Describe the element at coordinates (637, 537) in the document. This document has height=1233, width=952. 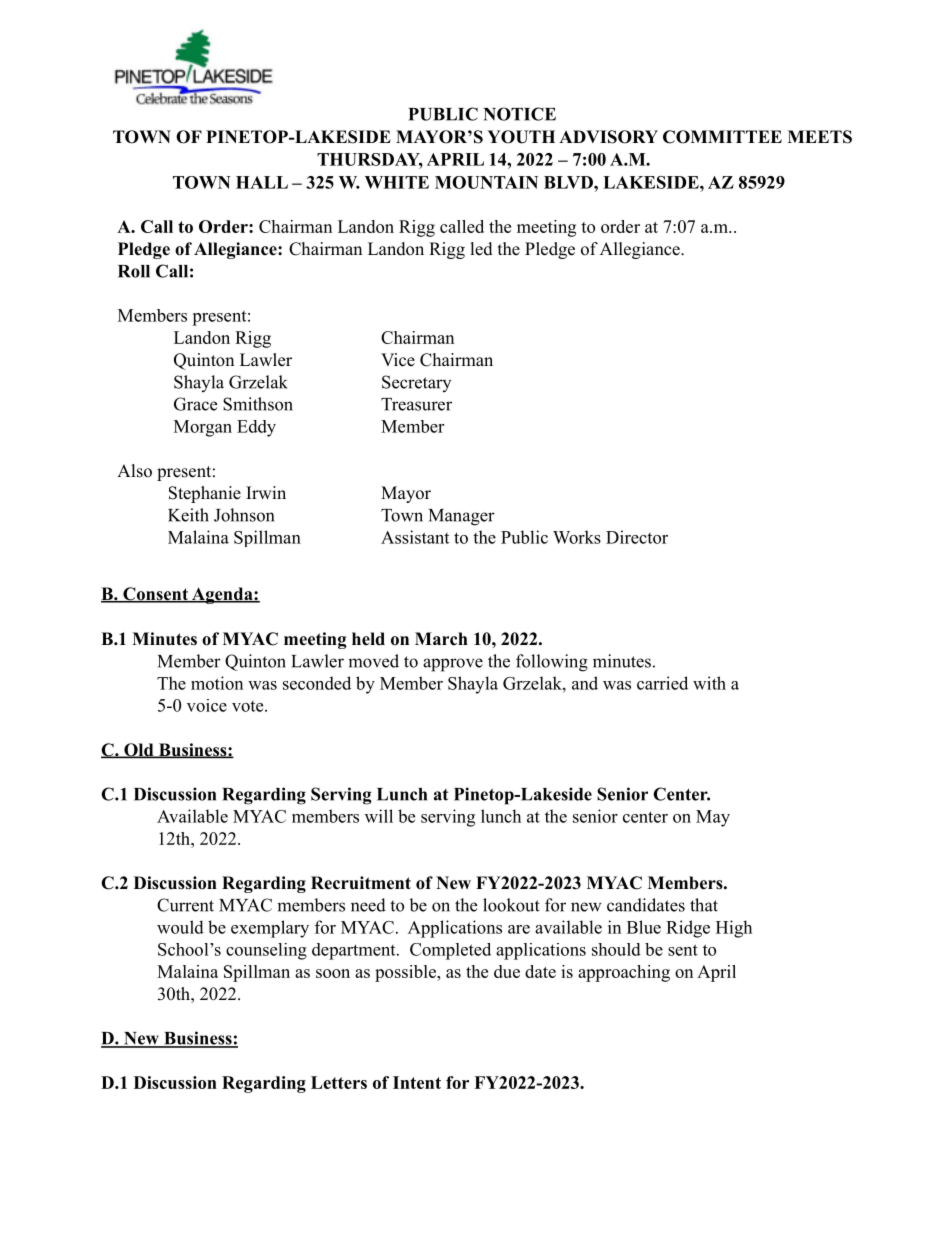
I see `Director` at that location.
